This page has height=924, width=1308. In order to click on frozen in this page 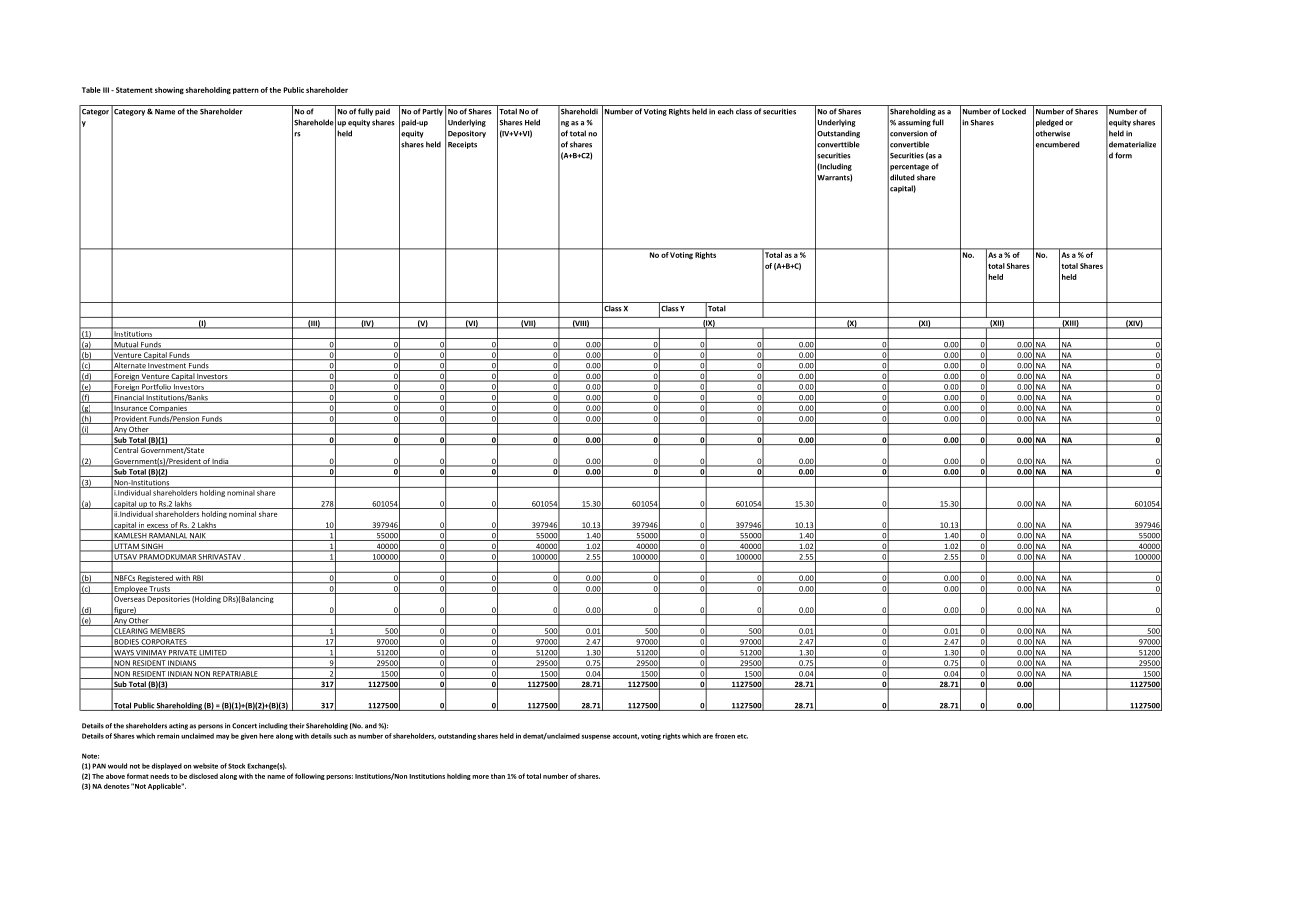, I will do `click(725, 736)`.
